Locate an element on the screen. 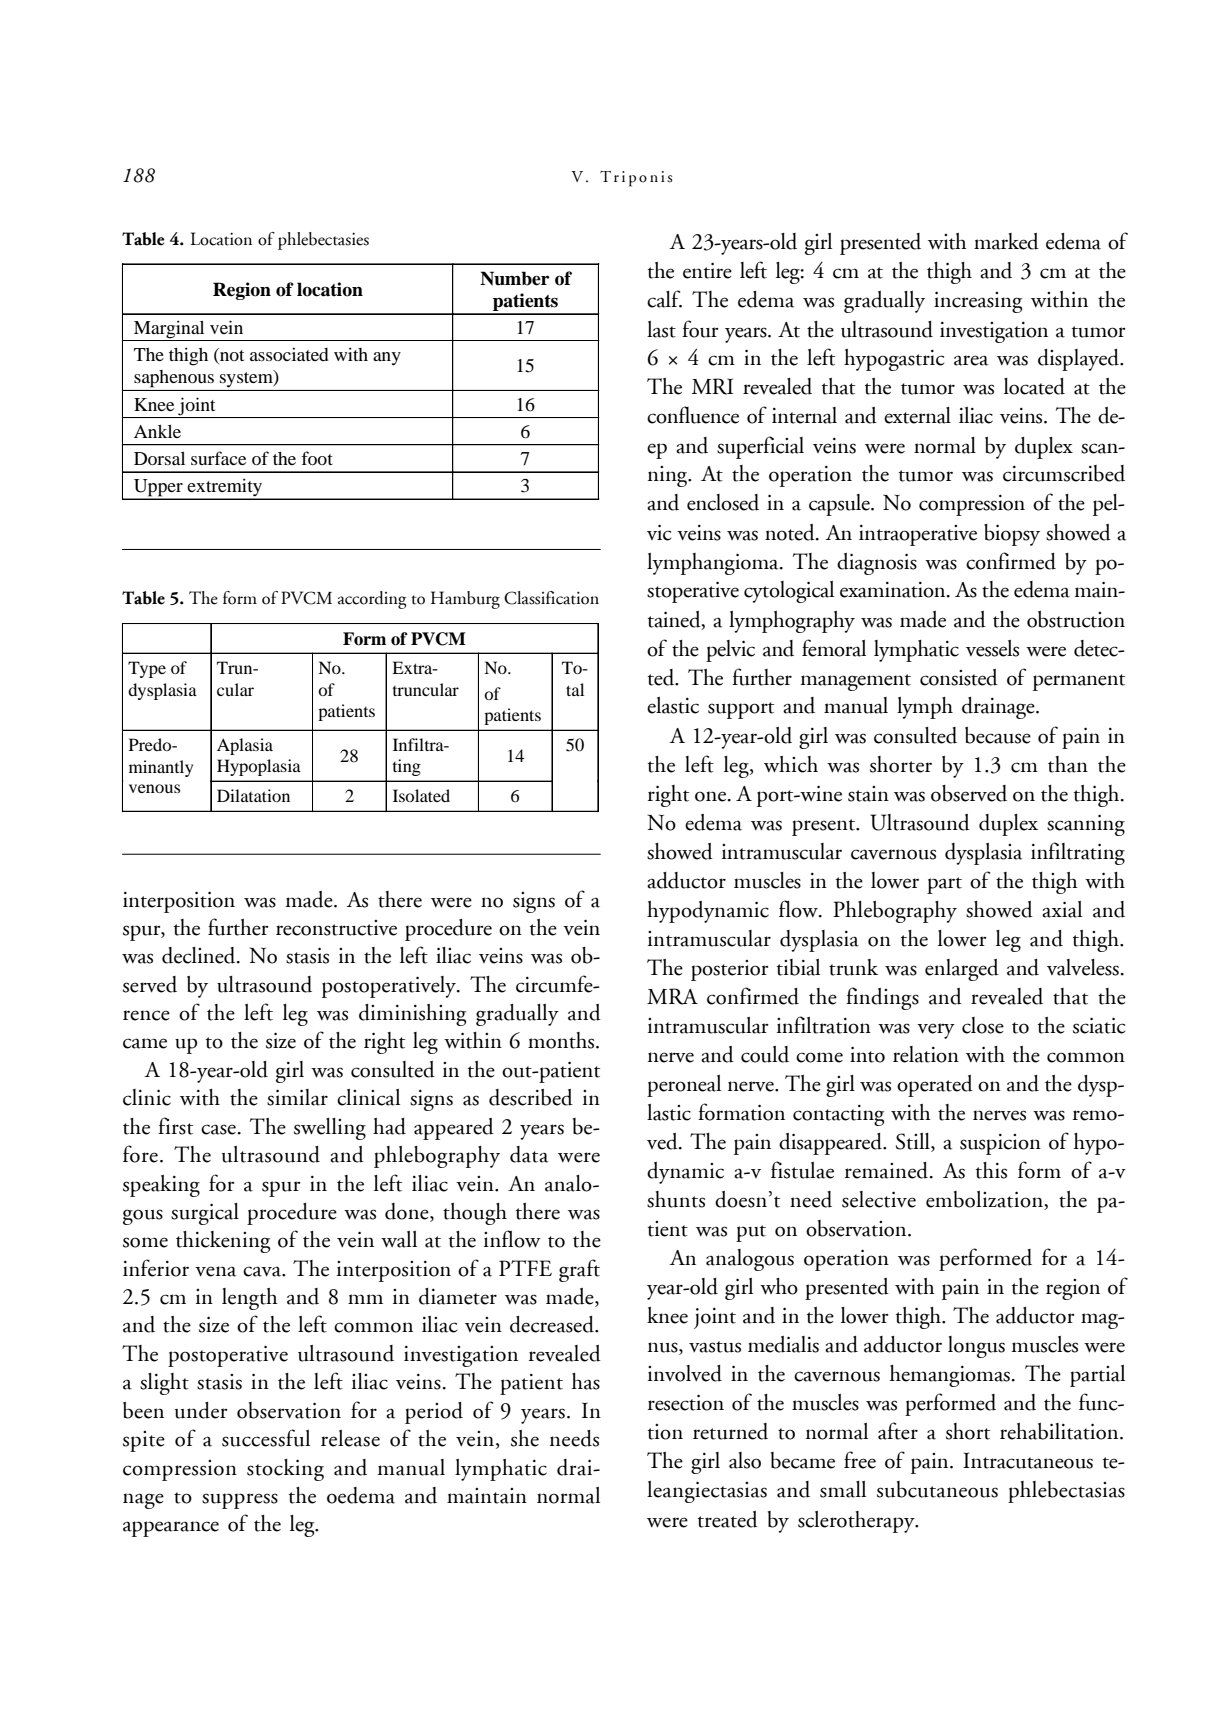 This screenshot has height=1733, width=1224. increasing is located at coordinates (978, 302).
